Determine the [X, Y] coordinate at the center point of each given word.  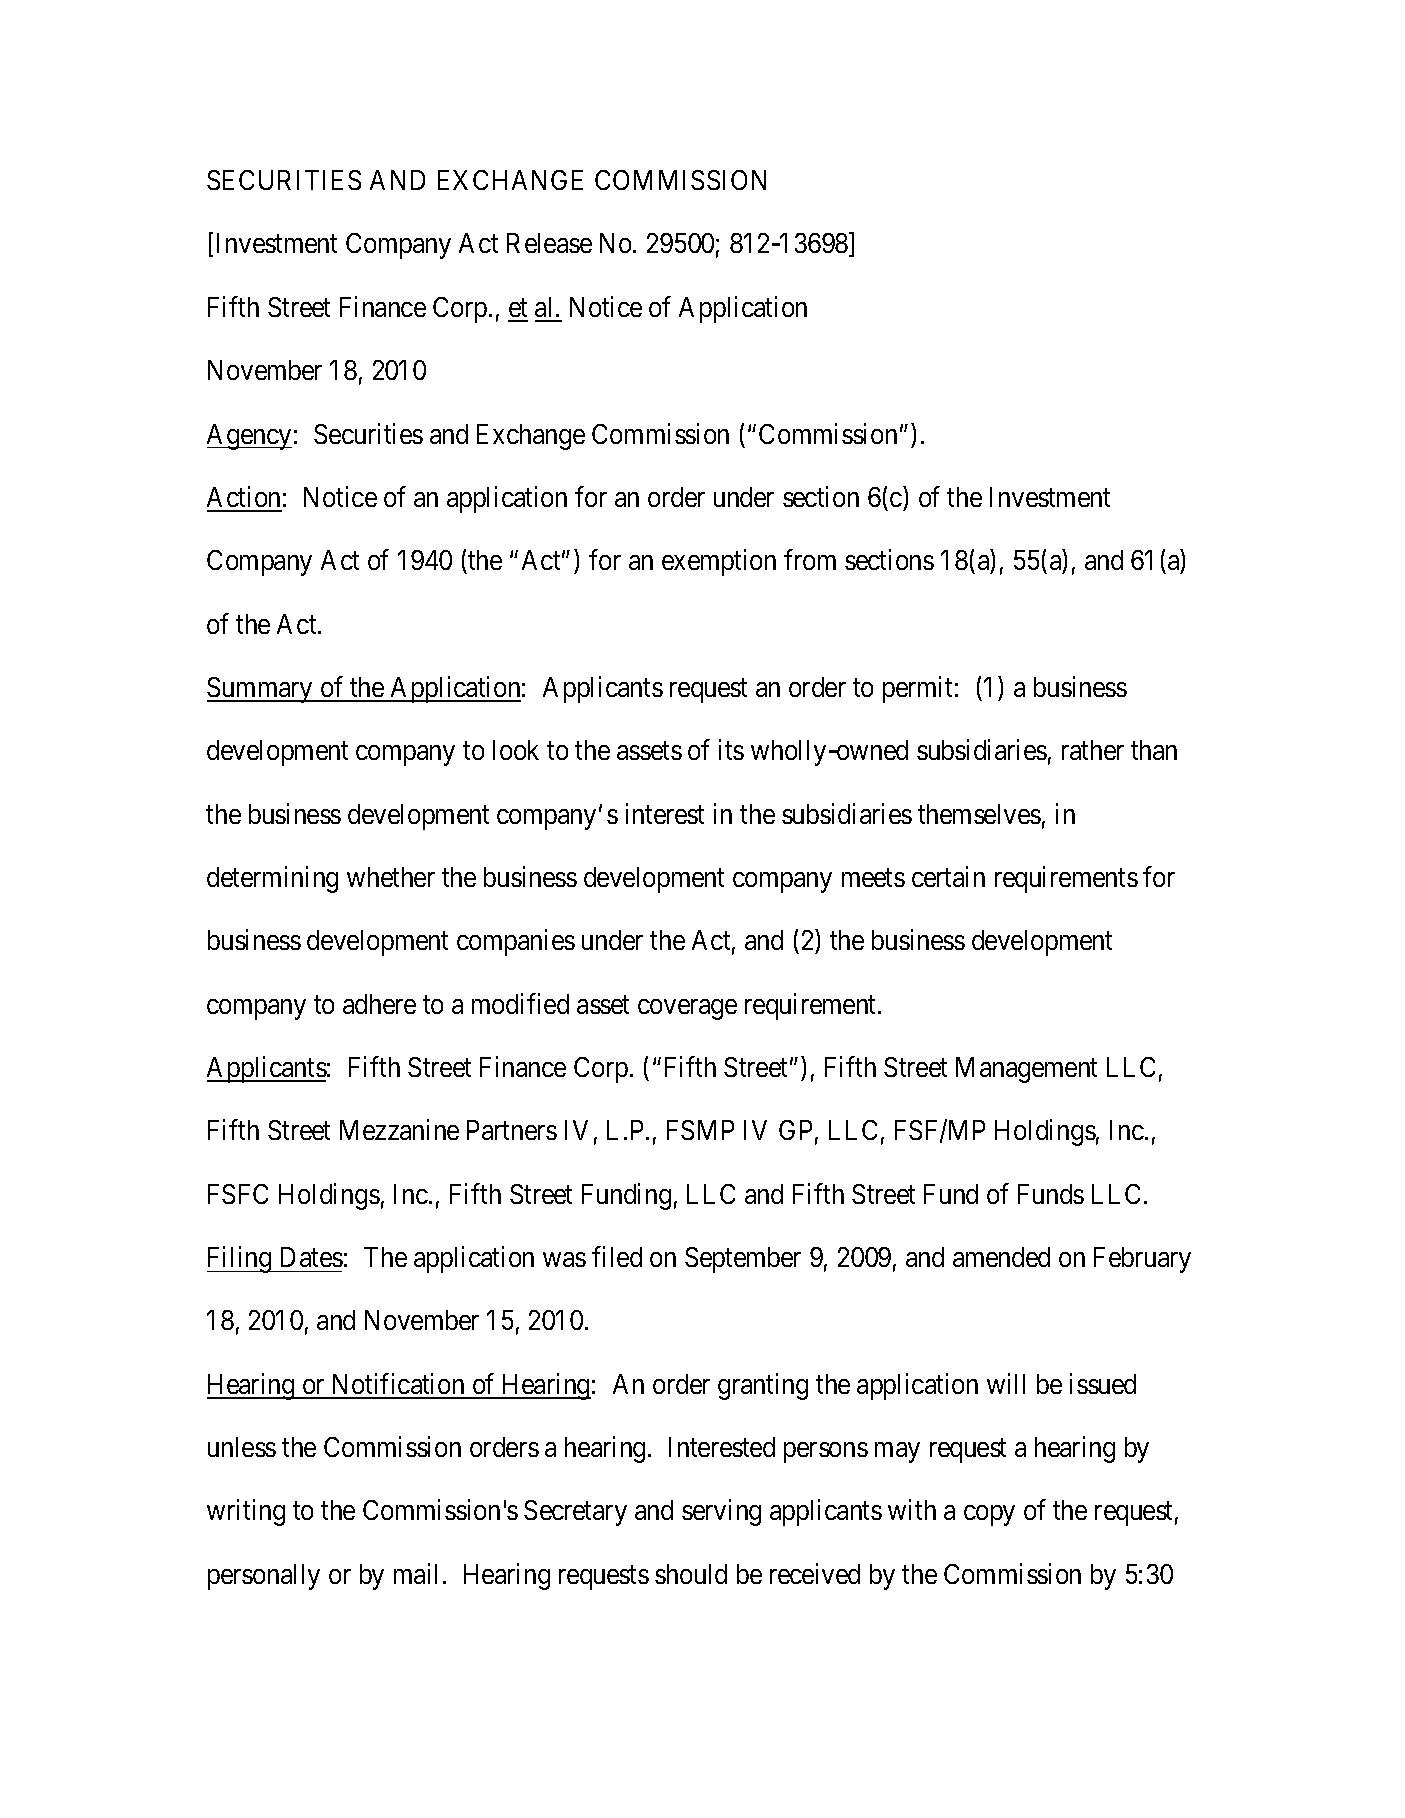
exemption [719, 562]
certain [948, 876]
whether [391, 877]
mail [415, 1573]
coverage [687, 1009]
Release [549, 243]
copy [989, 1516]
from [810, 559]
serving [721, 1513]
